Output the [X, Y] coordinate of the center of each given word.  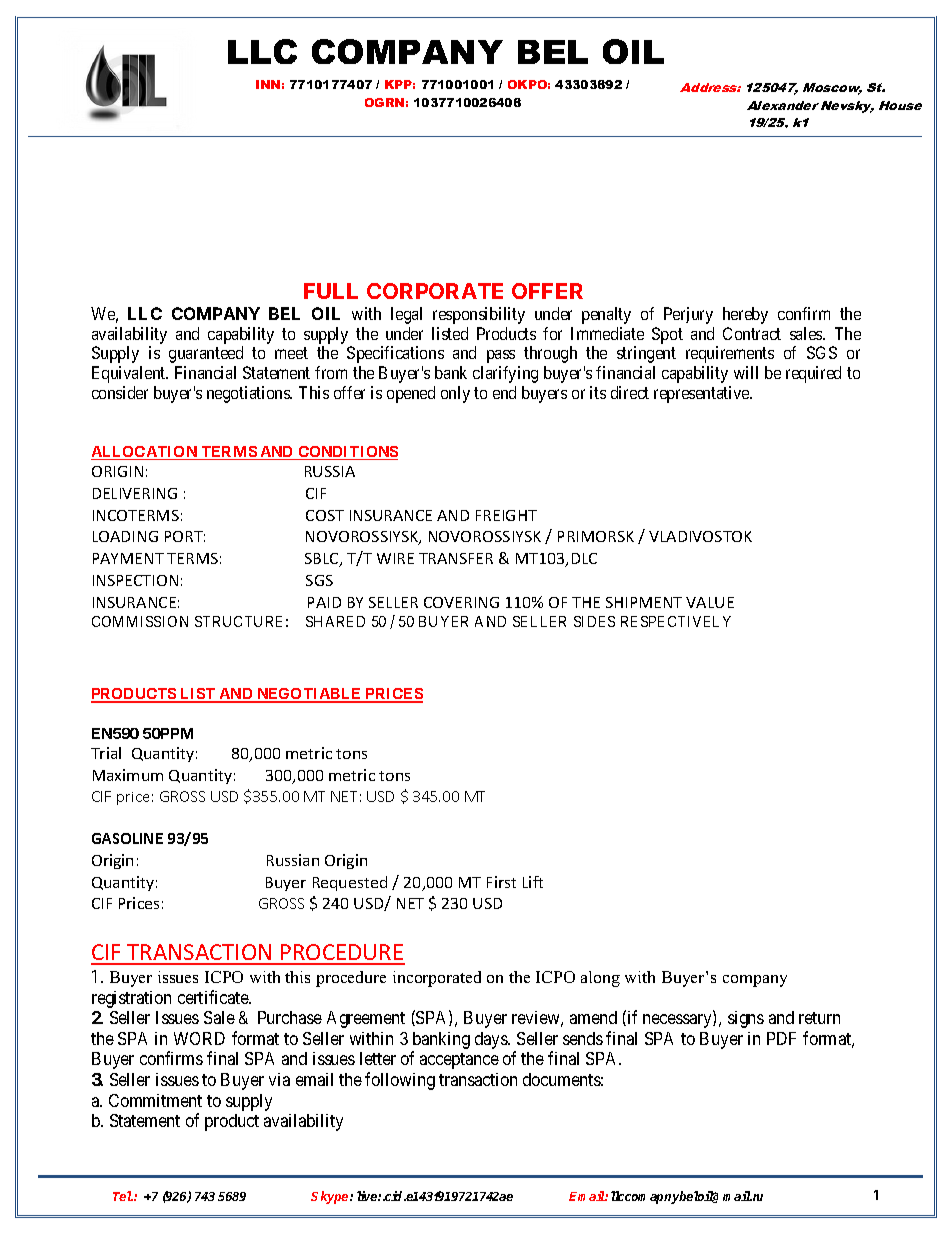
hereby [745, 315]
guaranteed [206, 354]
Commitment [155, 1100]
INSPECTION [135, 580]
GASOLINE [127, 838]
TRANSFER [456, 558]
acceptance [459, 1061]
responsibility [479, 315]
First [501, 882]
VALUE [710, 602]
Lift [533, 882]
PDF [781, 1038]
